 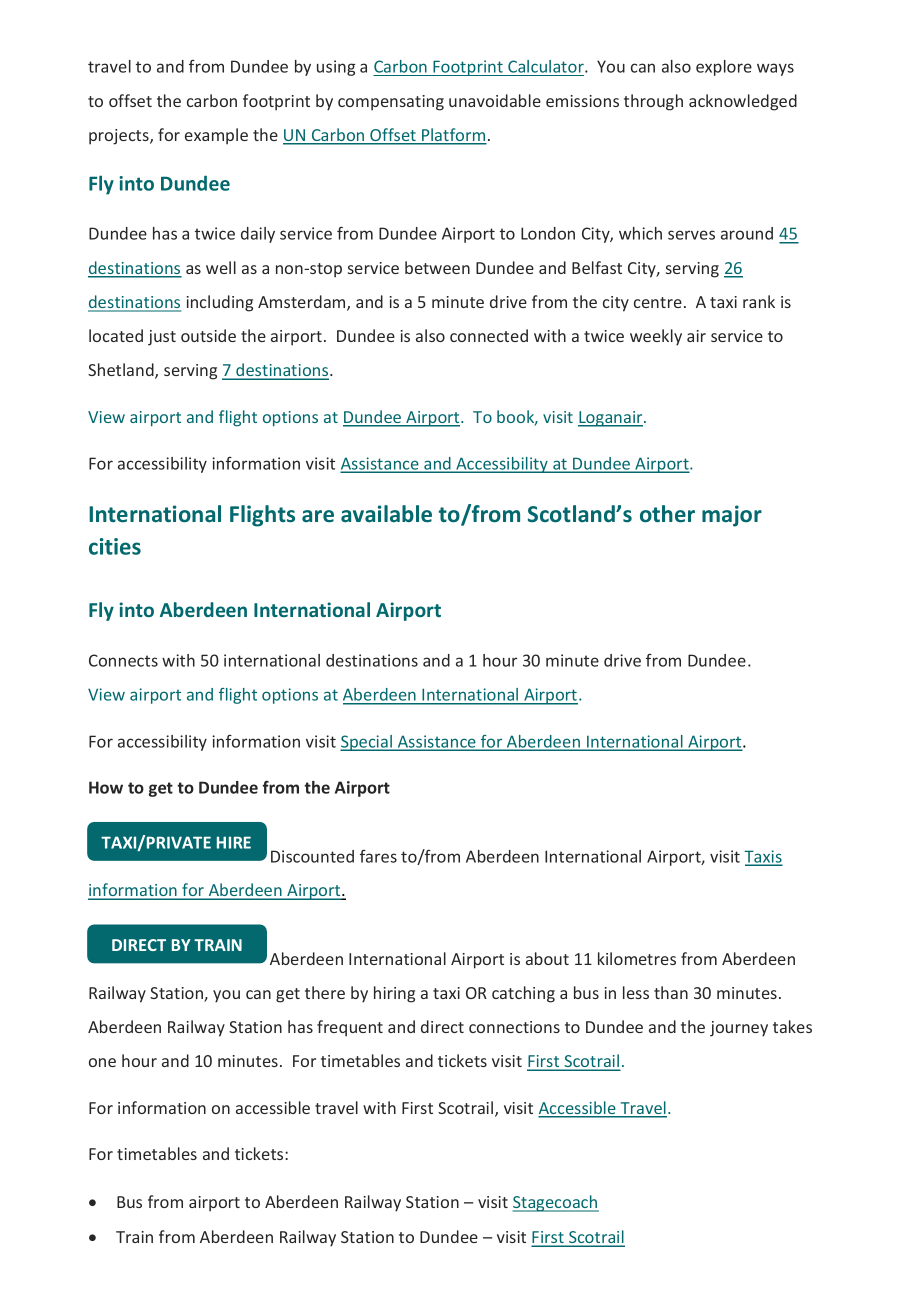 I want to click on acknowledged, so click(x=743, y=102).
